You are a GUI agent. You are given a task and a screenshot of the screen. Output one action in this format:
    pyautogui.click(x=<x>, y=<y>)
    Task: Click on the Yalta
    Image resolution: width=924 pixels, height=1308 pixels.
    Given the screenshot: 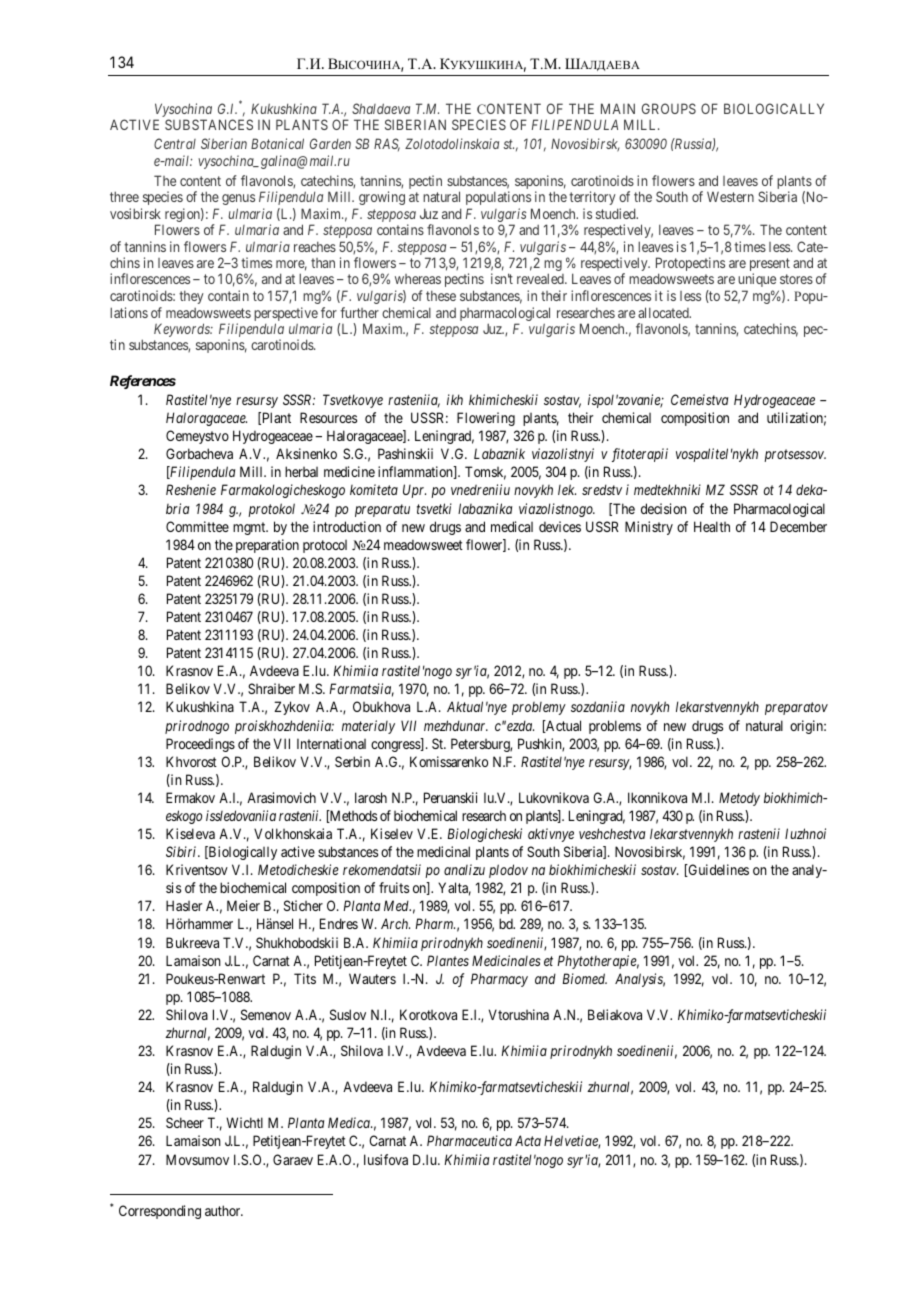 What is the action you would take?
    pyautogui.click(x=454, y=889)
